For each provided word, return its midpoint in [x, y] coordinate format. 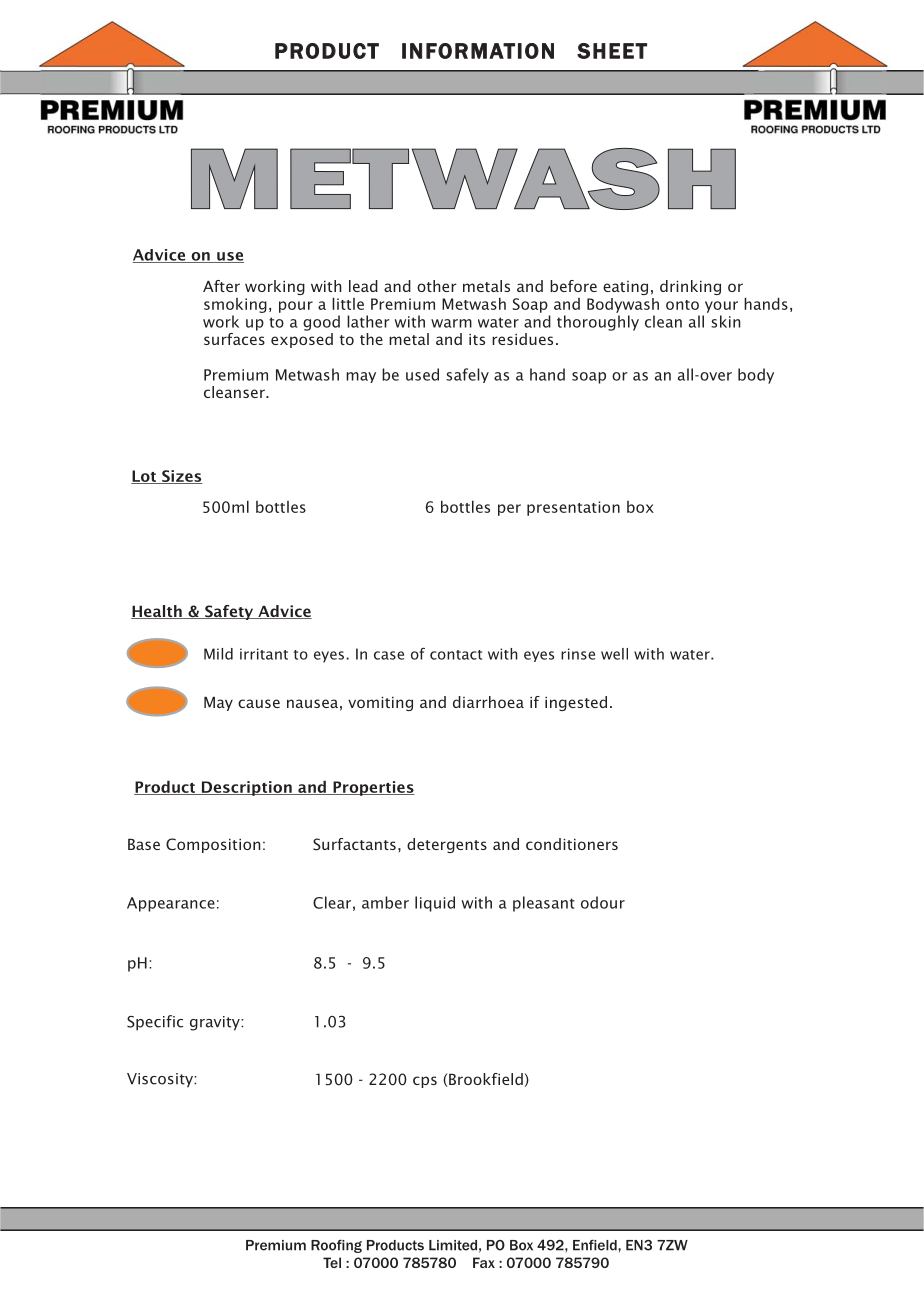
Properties [373, 788]
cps [425, 1082]
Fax [484, 1262]
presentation [573, 508]
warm [451, 323]
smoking [235, 305]
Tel [332, 1262]
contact [456, 655]
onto [682, 305]
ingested [576, 703]
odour [603, 902]
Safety [229, 612]
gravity [216, 1023]
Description [247, 788]
